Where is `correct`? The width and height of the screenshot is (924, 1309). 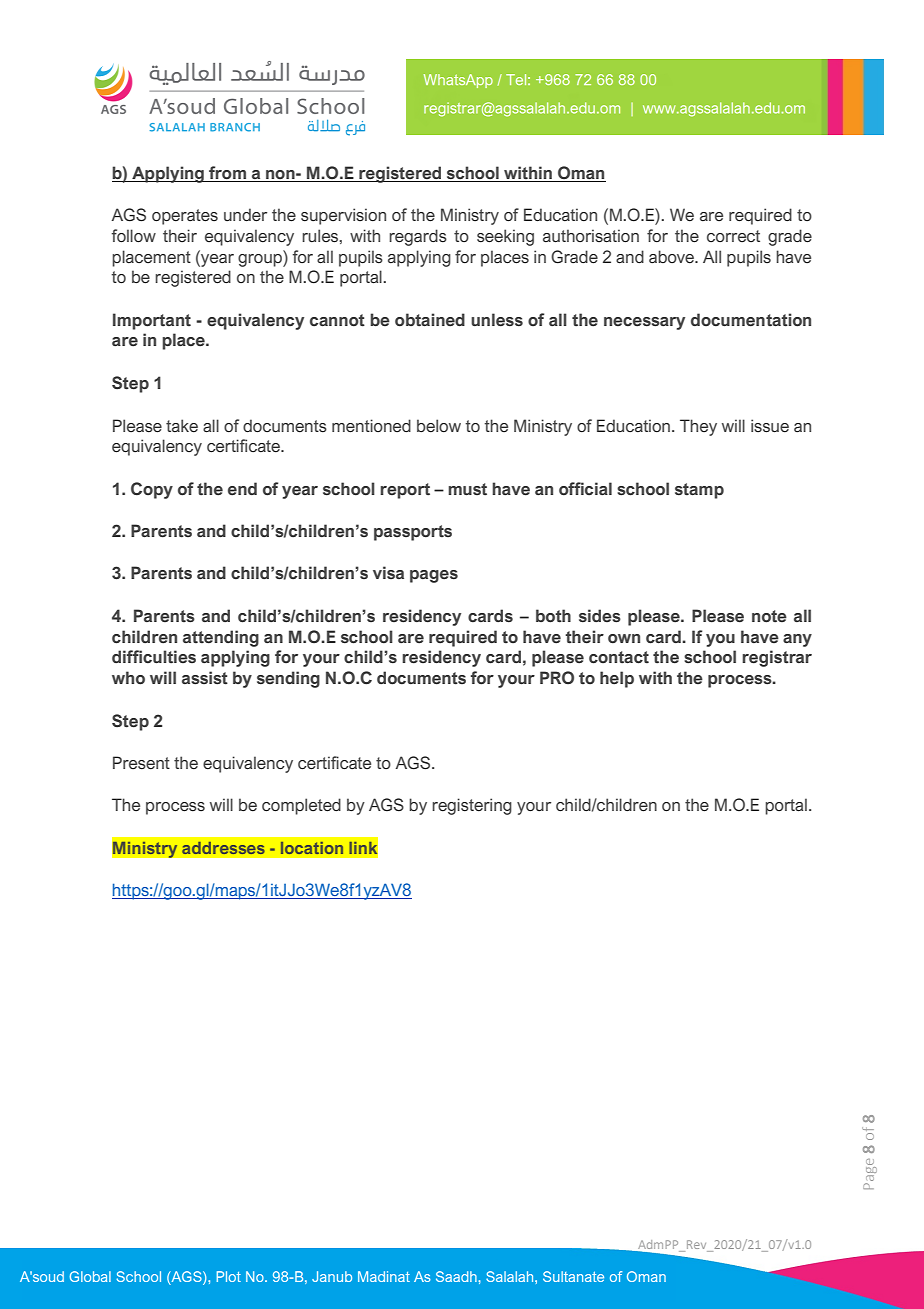 correct is located at coordinates (733, 236).
